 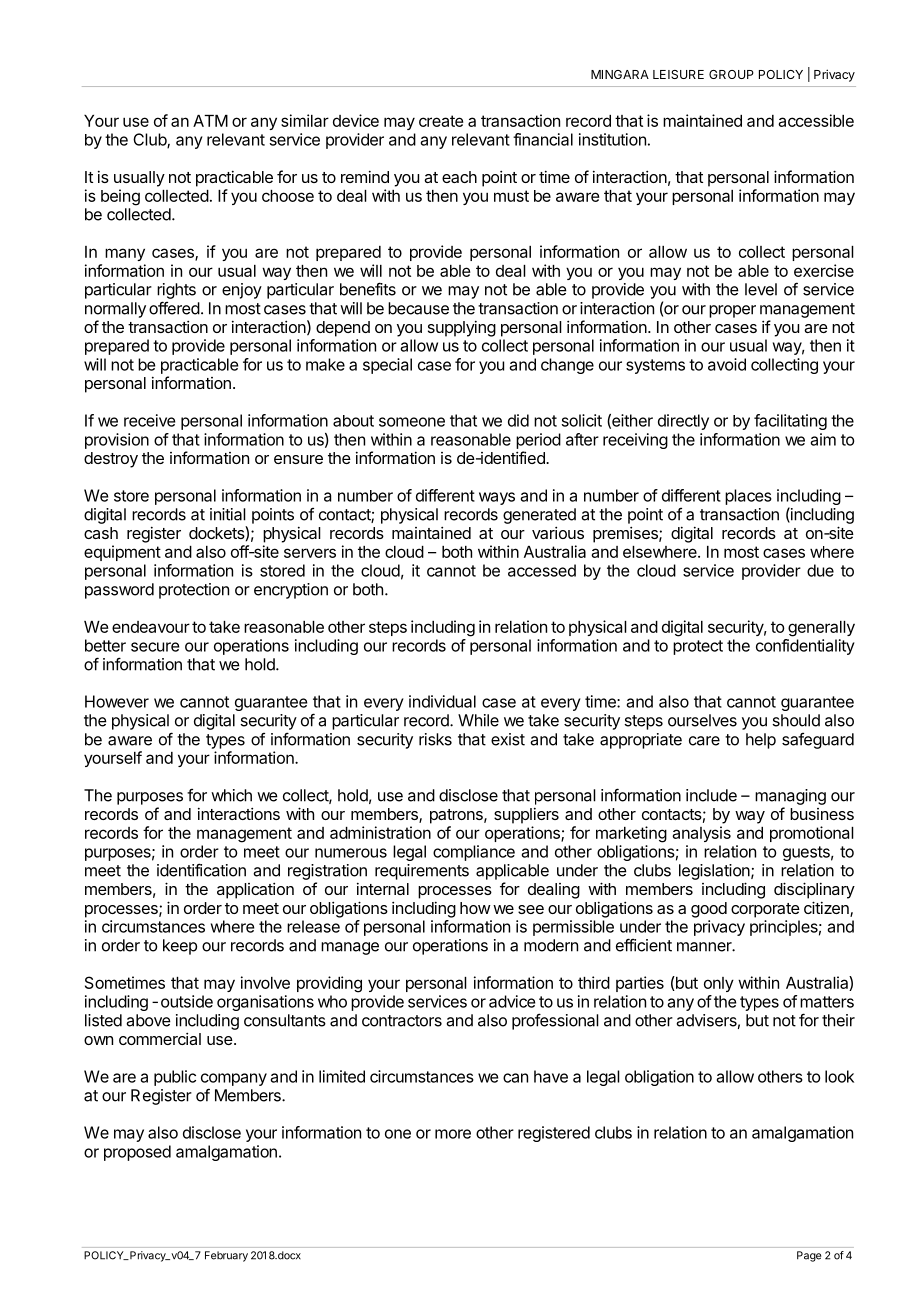 I want to click on more, so click(x=453, y=1134).
